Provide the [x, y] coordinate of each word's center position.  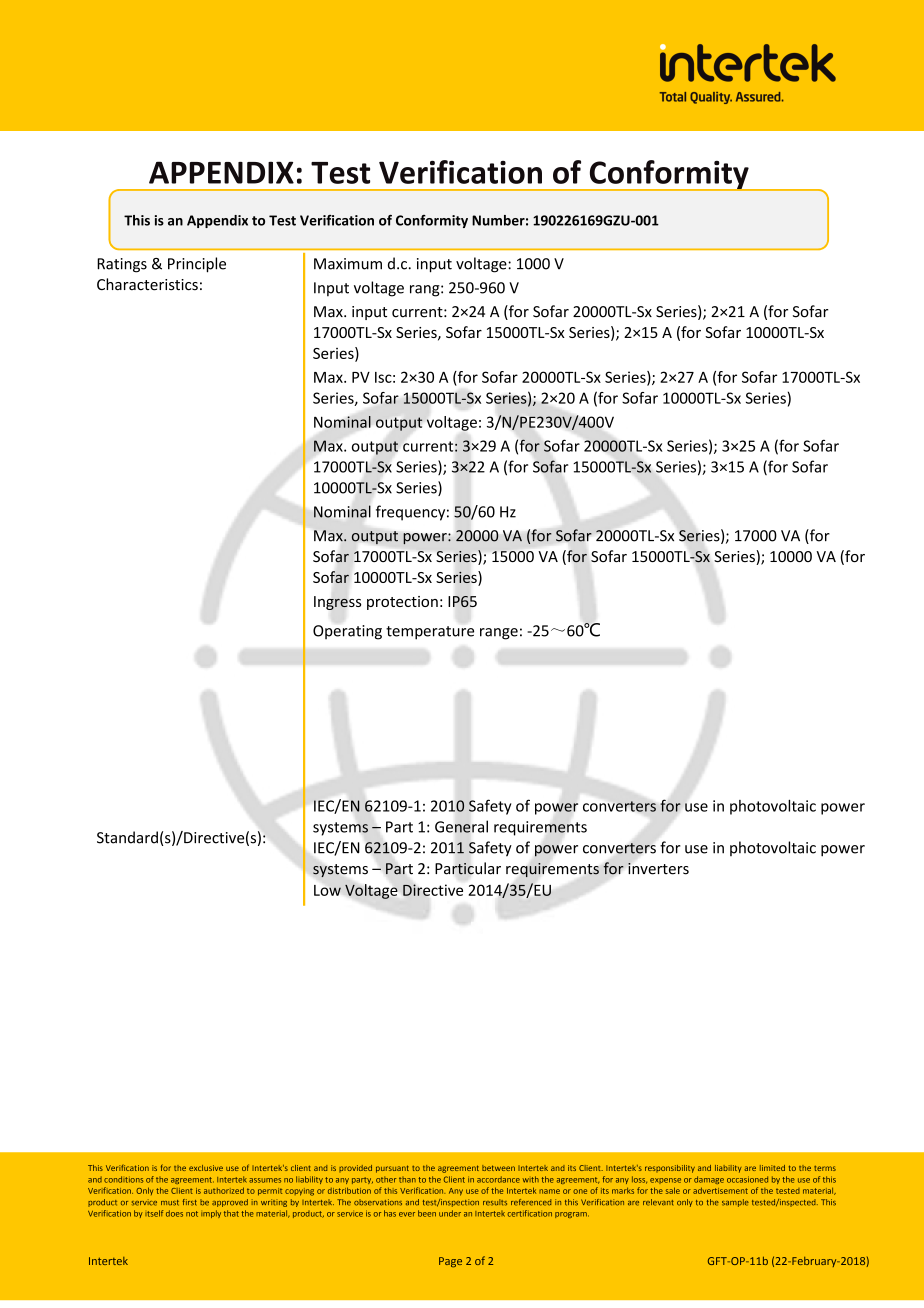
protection [402, 603]
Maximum [348, 264]
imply [211, 1214]
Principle [197, 265]
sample [735, 1203]
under [450, 1213]
